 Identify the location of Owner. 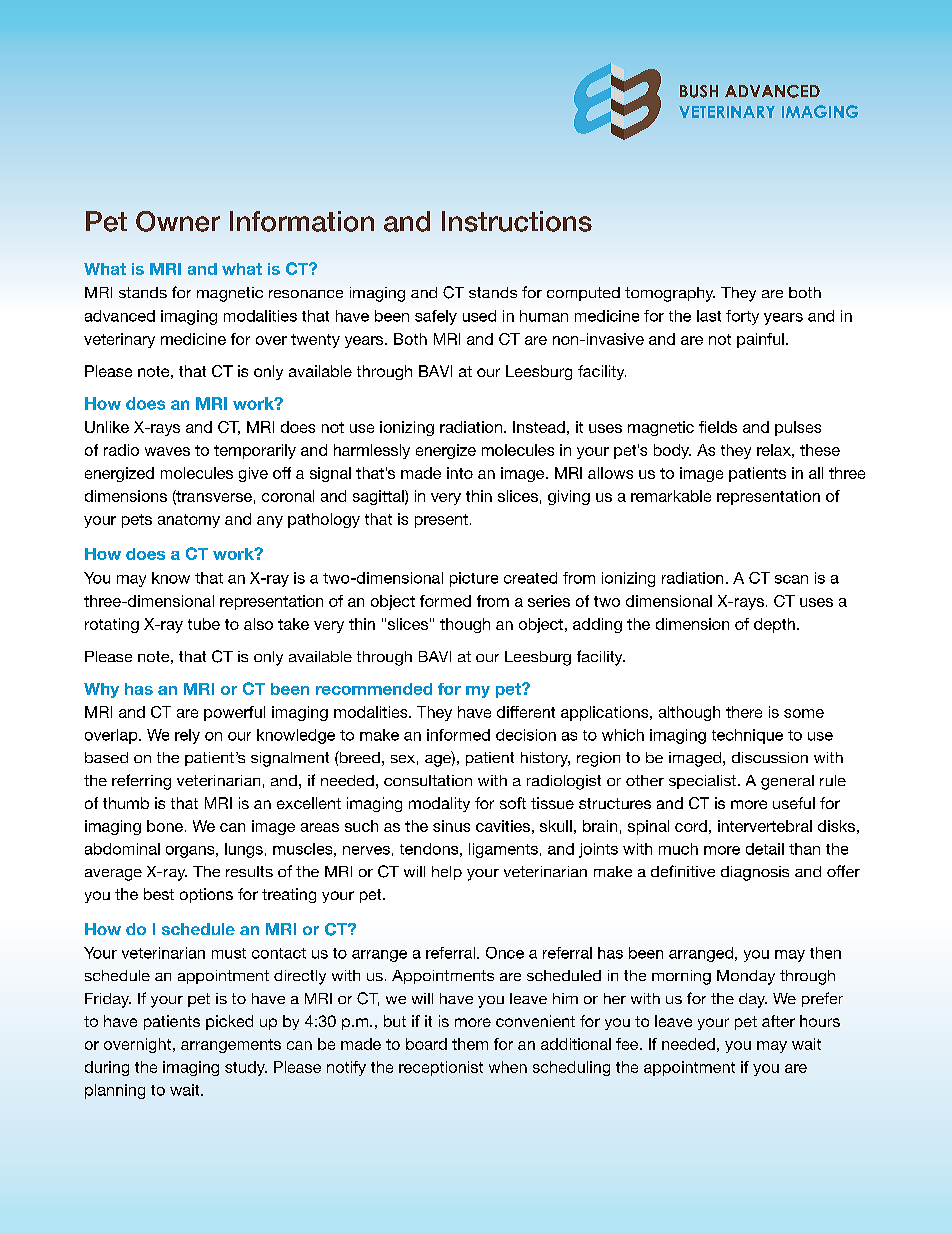
(178, 221).
